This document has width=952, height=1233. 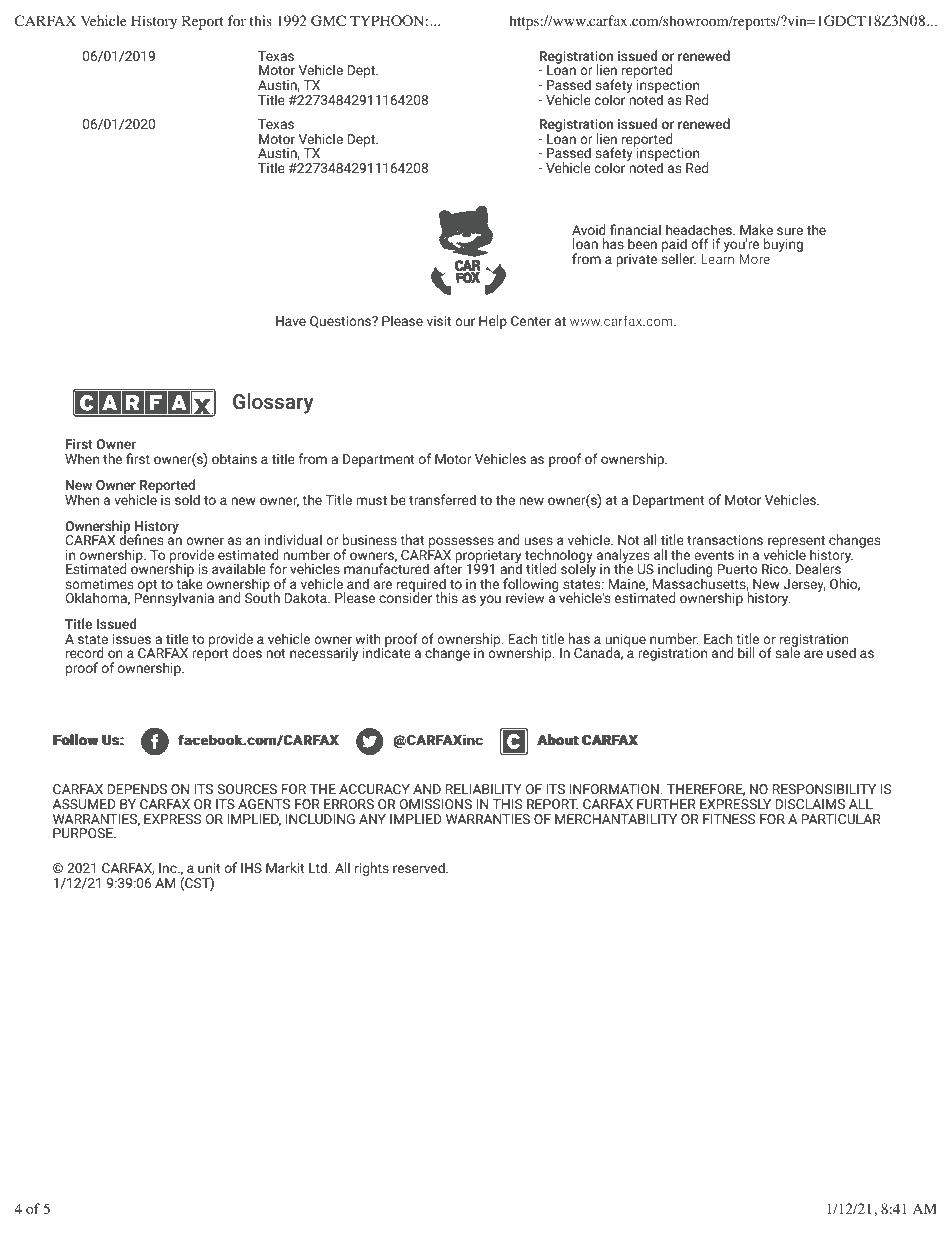 I want to click on GMC, so click(x=328, y=21).
